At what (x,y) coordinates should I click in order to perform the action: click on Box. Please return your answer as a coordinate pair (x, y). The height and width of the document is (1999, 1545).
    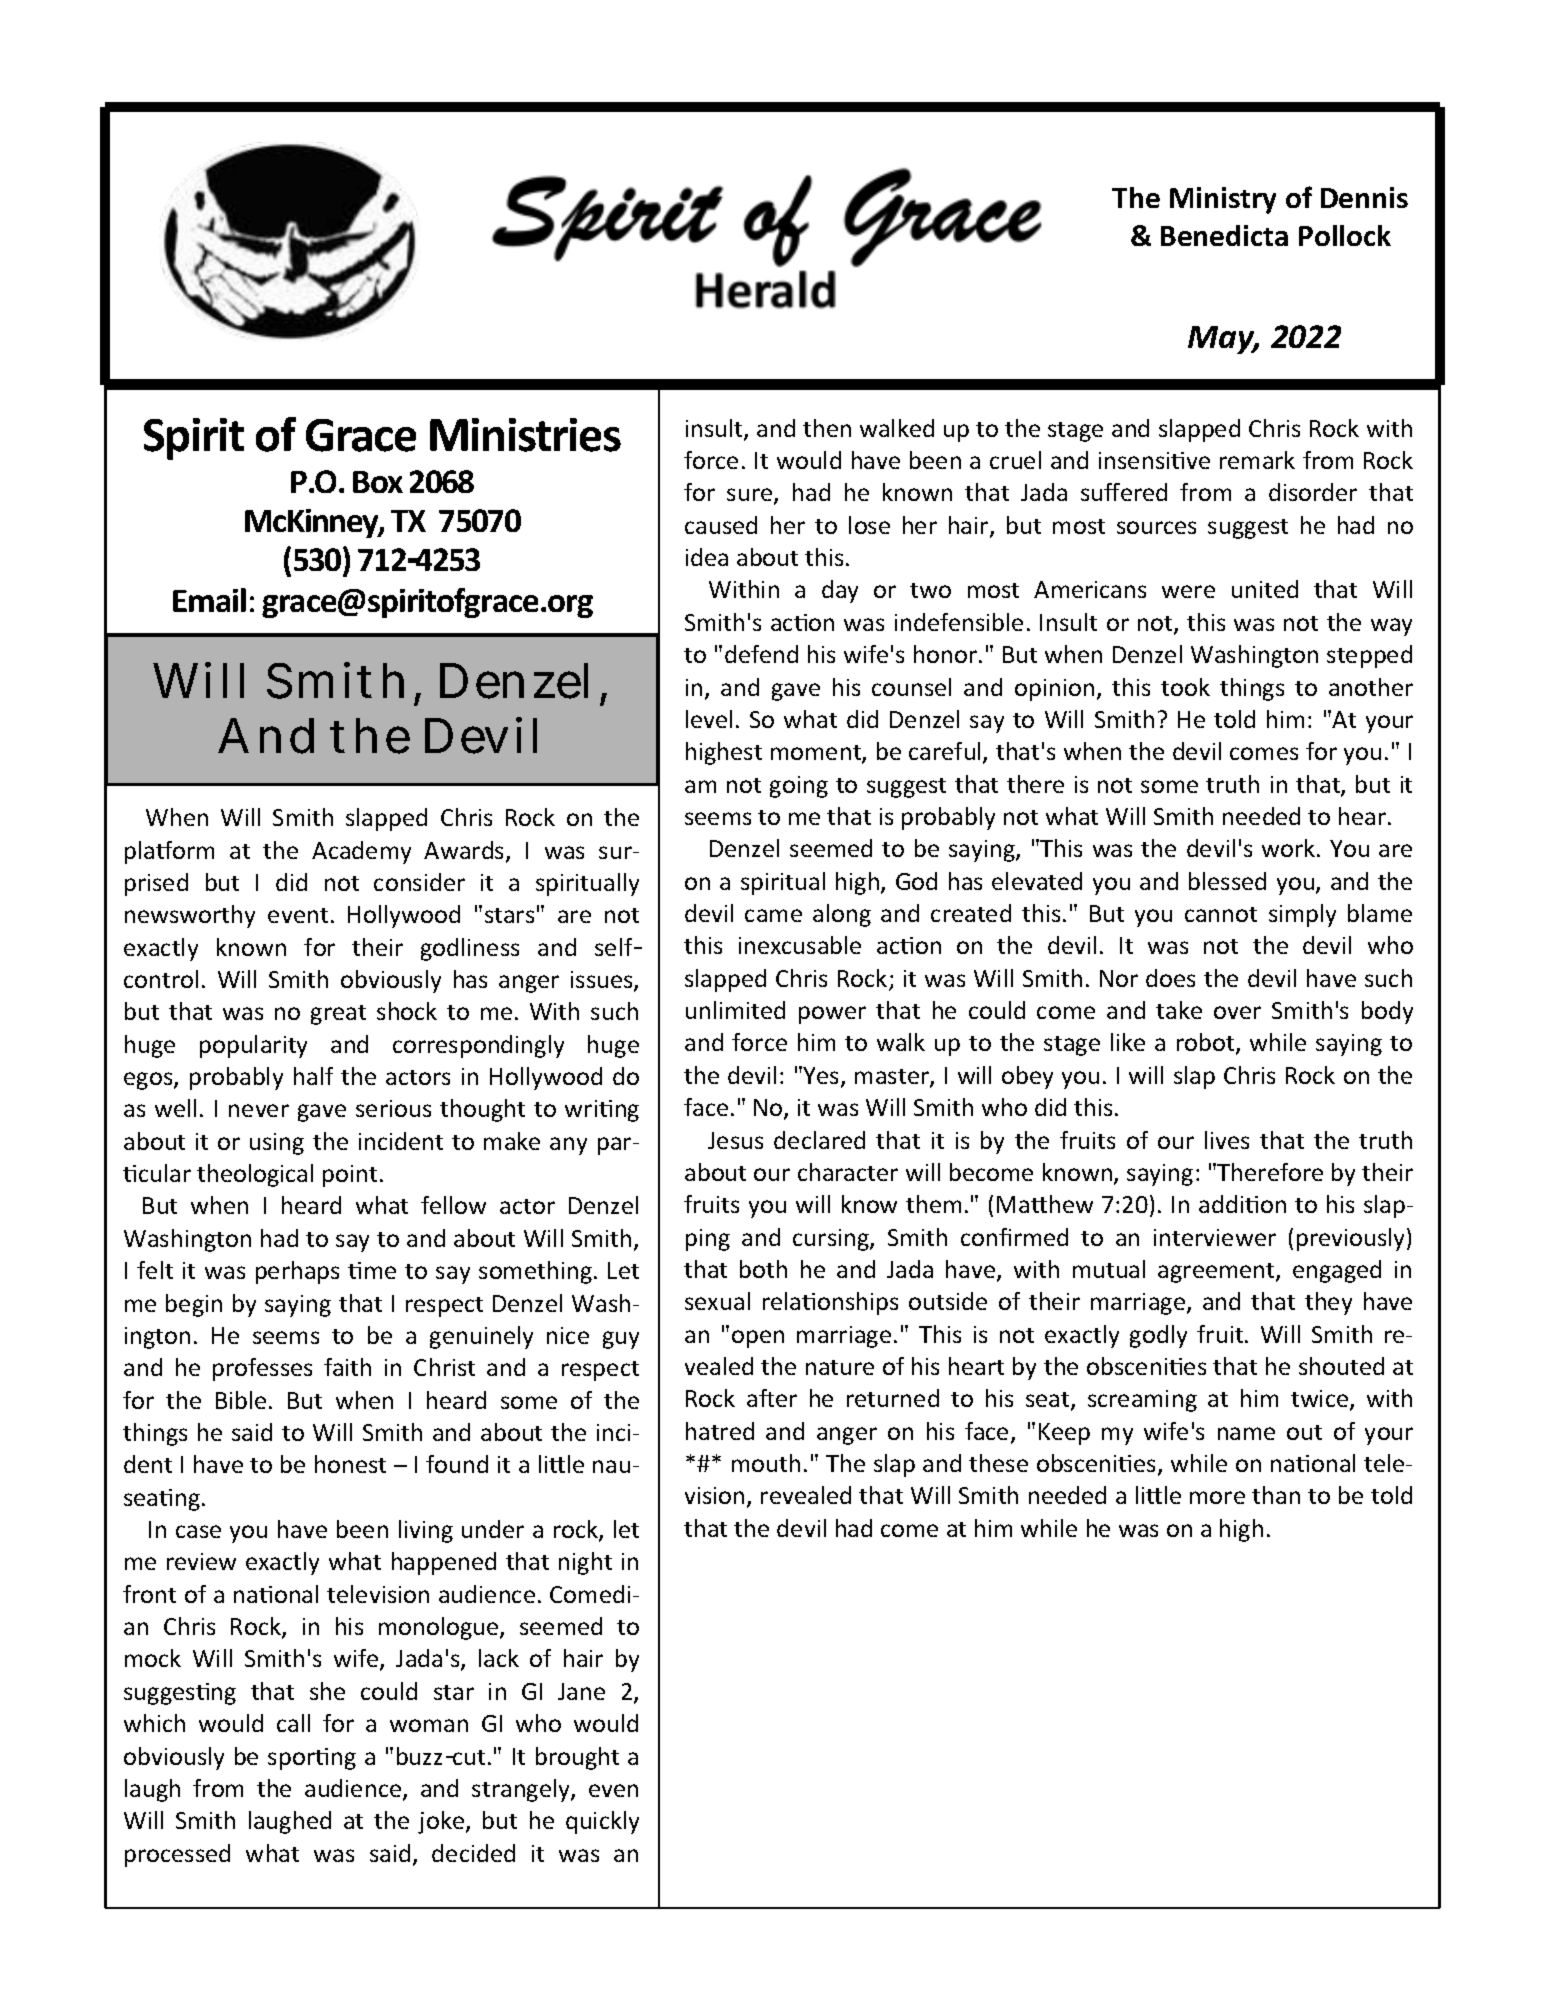
    Looking at the image, I should click on (378, 482).
